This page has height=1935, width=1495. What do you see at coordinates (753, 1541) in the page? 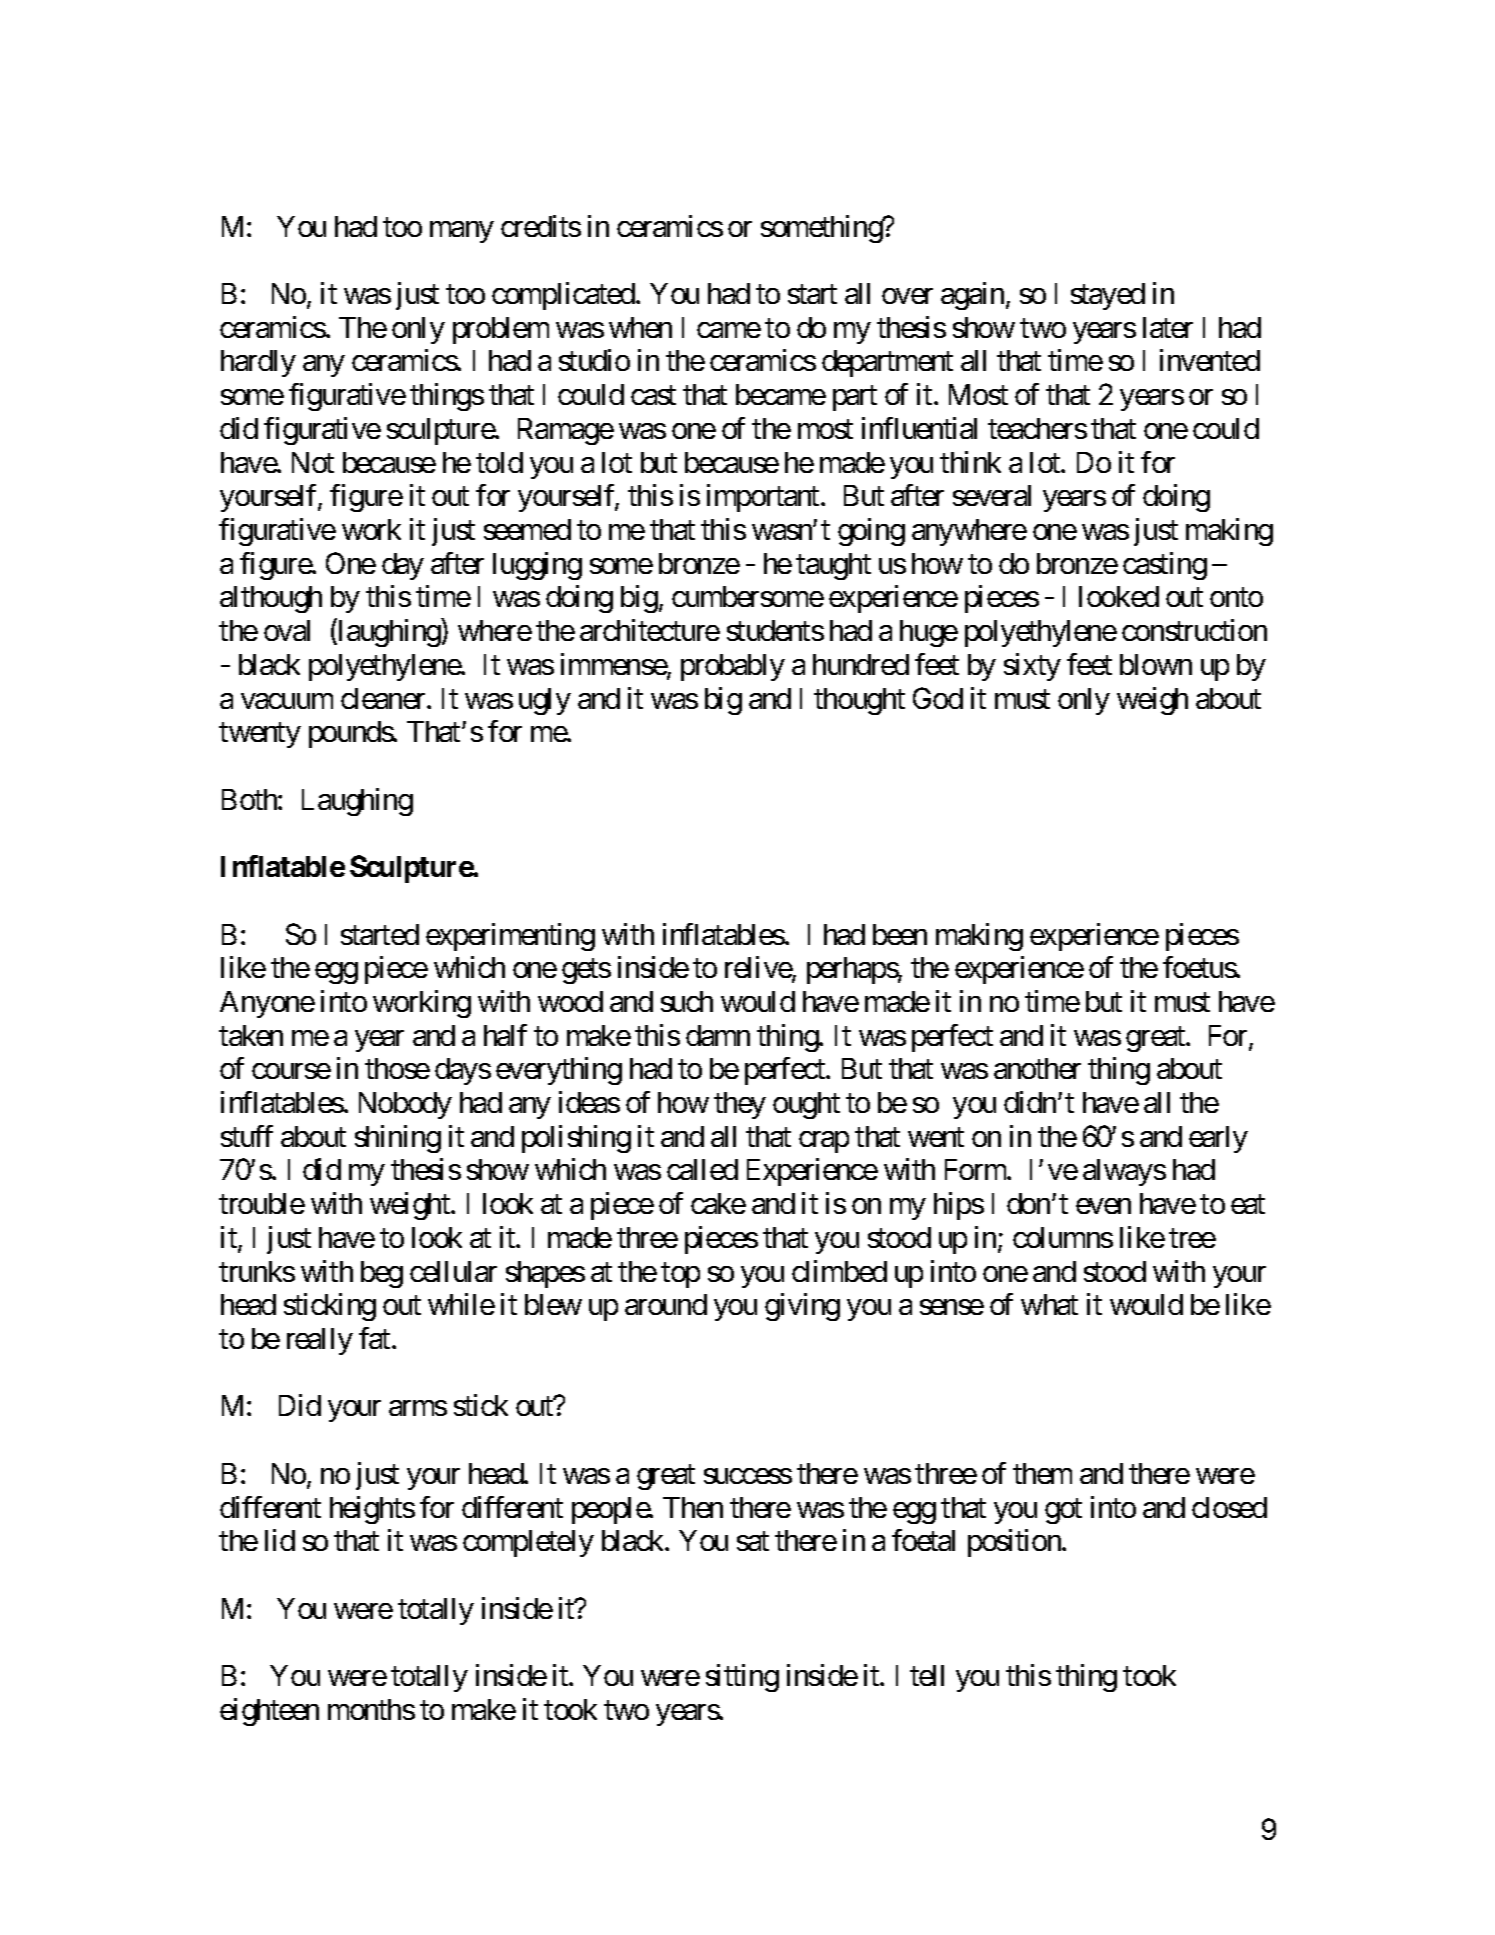
I see `sat` at bounding box center [753, 1541].
